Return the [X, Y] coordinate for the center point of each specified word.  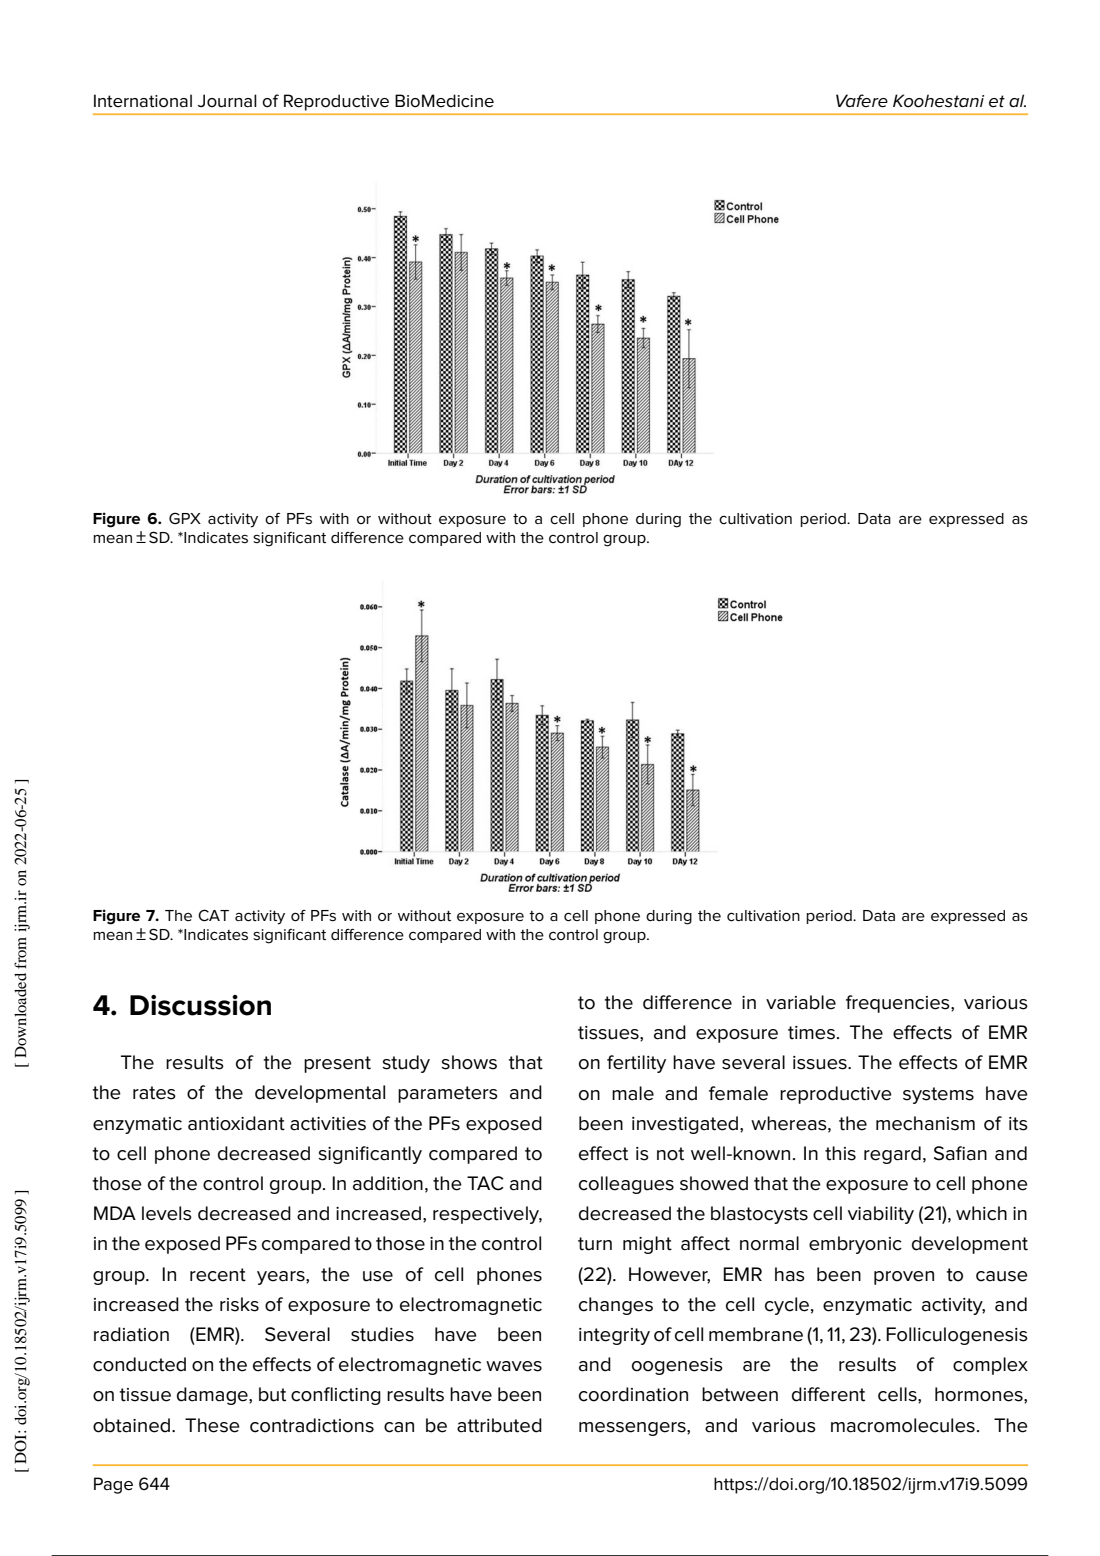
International [143, 101]
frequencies [899, 1004]
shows [469, 1062]
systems [938, 1095]
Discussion [200, 1005]
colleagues [626, 1185]
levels [167, 1213]
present [337, 1064]
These [212, 1425]
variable [801, 1002]
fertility [636, 1064]
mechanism [925, 1123]
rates [154, 1093]
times [811, 1033]
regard [892, 1155]
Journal [227, 100]
